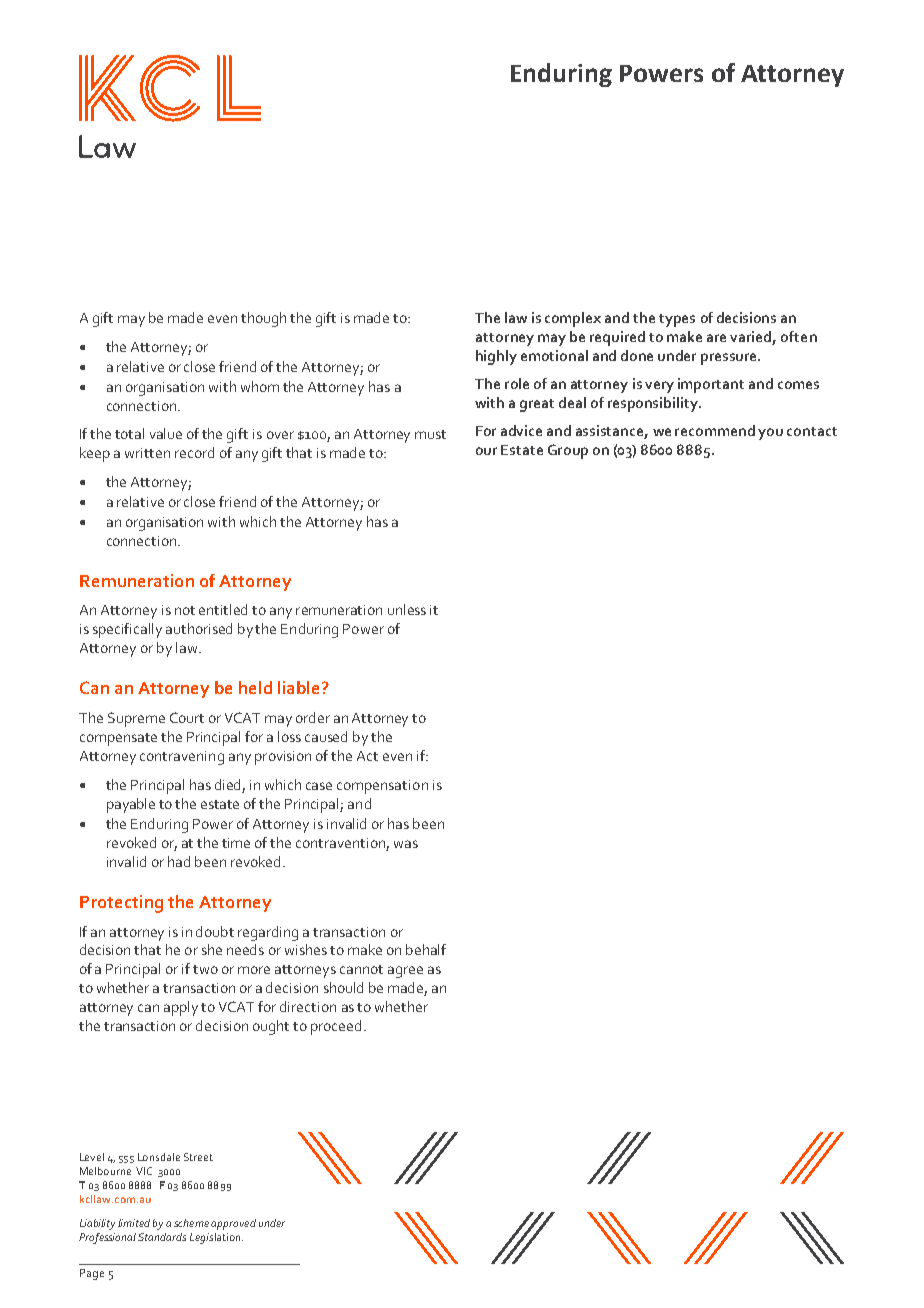  Describe the element at coordinates (426, 949) in the document. I see `behalf` at that location.
